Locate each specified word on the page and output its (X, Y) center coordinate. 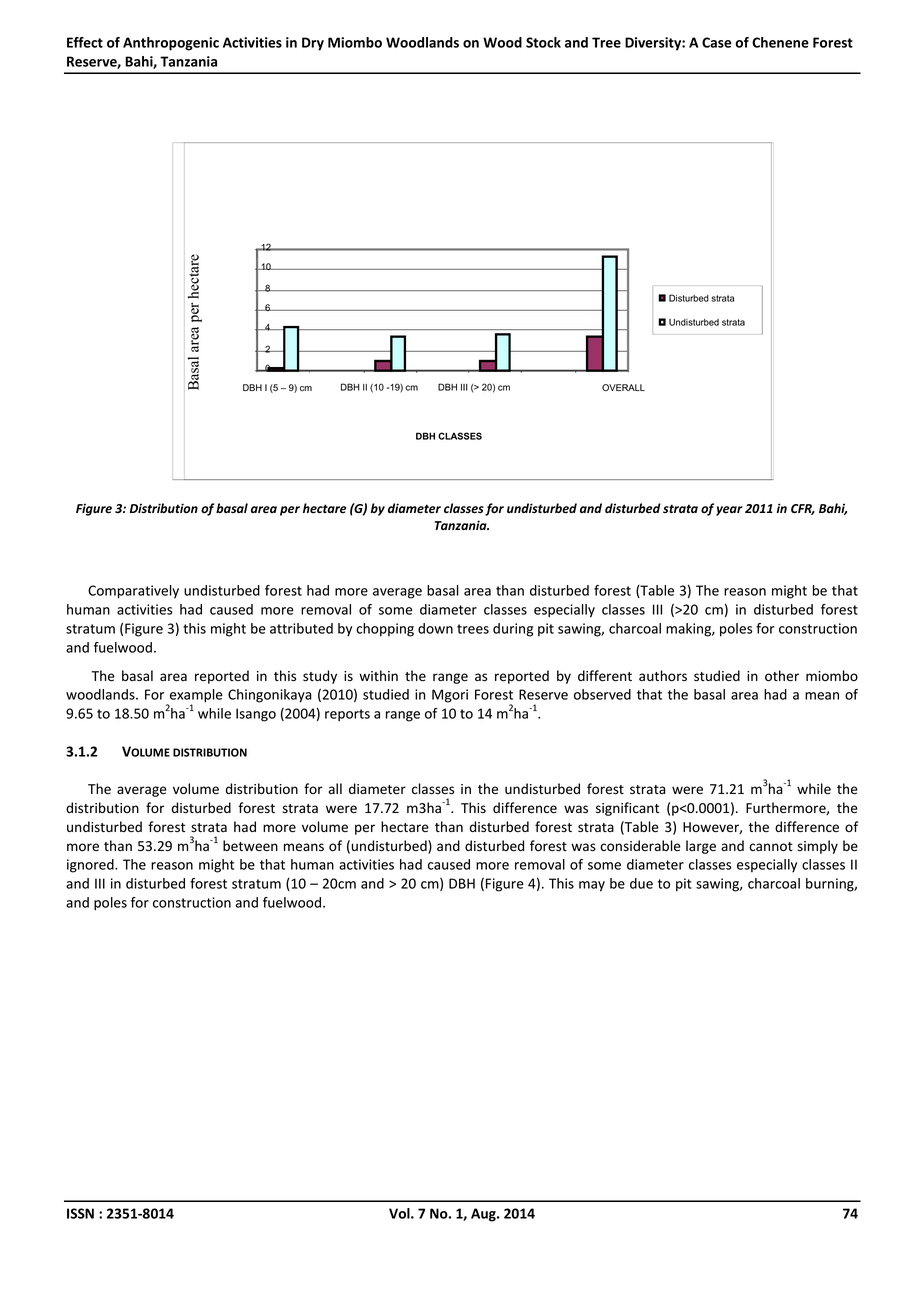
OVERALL (623, 387)
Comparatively (133, 592)
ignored (91, 866)
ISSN (80, 1213)
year (729, 511)
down (435, 628)
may (592, 886)
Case (717, 42)
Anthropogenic (171, 44)
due (641, 883)
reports (347, 715)
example (195, 697)
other (782, 676)
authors (663, 676)
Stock (543, 42)
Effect (85, 42)
